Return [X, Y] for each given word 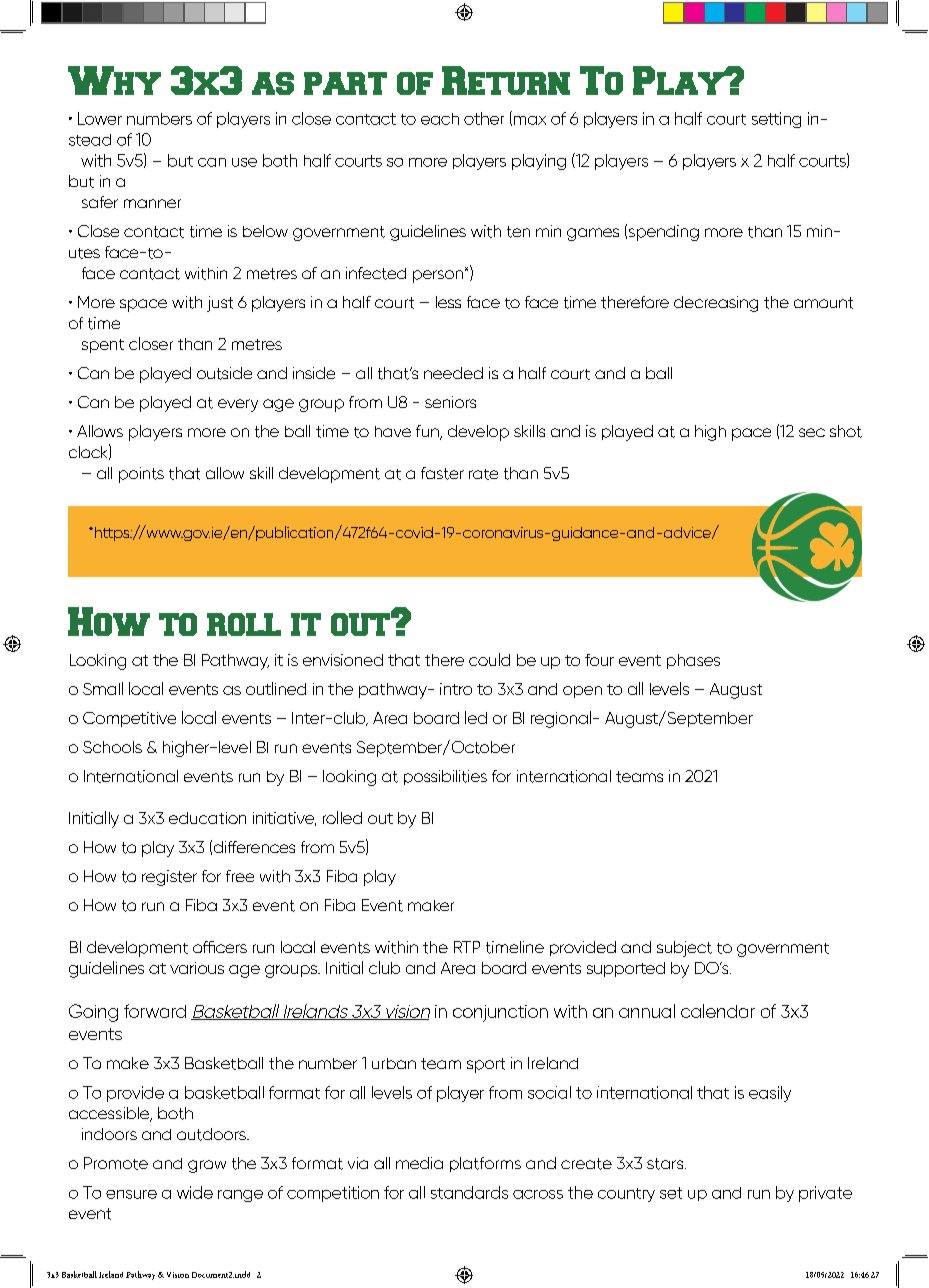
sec [812, 432]
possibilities [445, 777]
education [207, 818]
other [484, 118]
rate [483, 474]
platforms [485, 1164]
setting [776, 120]
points [141, 475]
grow [207, 1166]
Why [114, 80]
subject [684, 949]
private [825, 1194]
